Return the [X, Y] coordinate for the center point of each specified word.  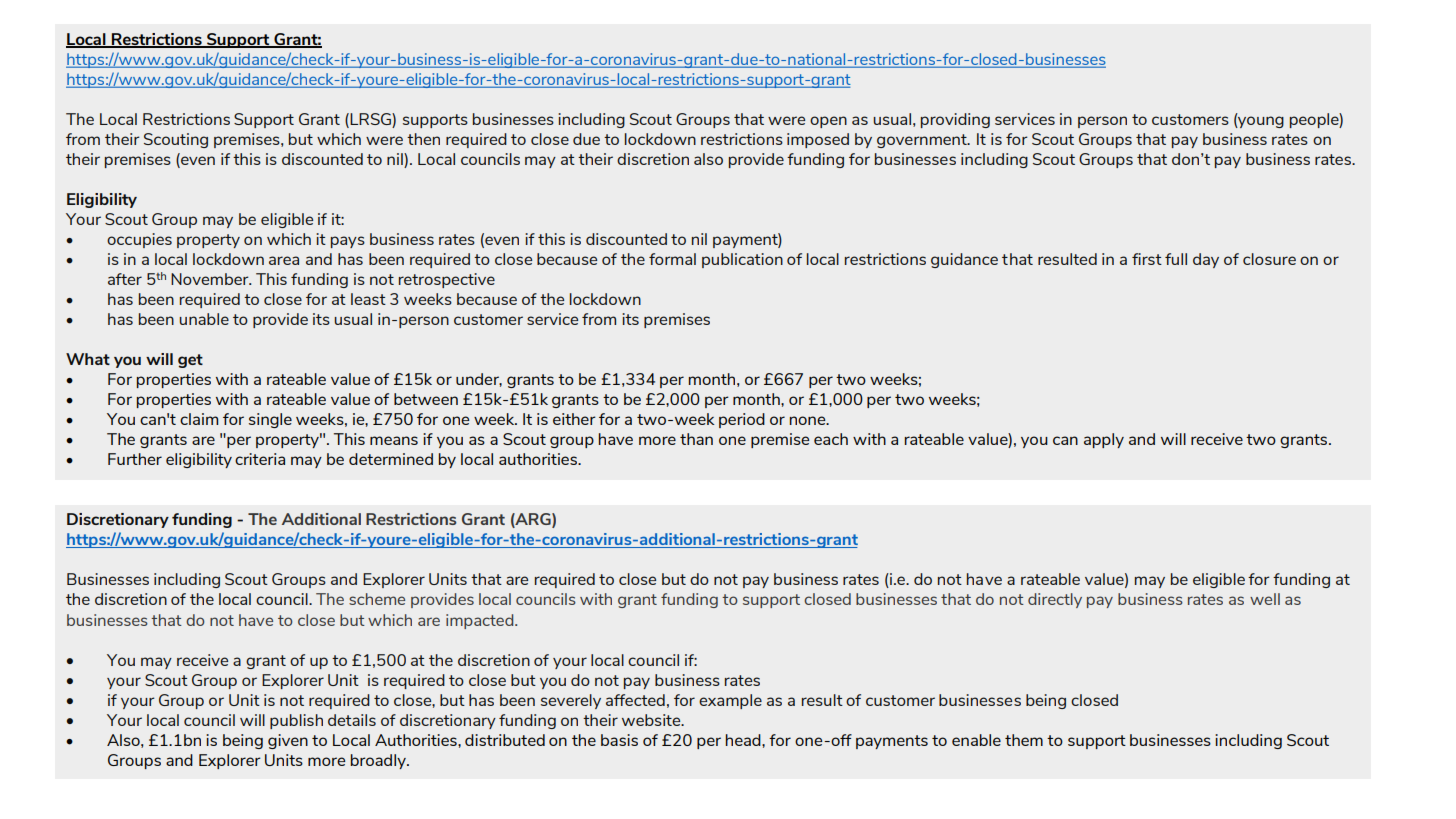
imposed [818, 140]
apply [1104, 440]
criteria [260, 459]
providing [955, 120]
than [696, 439]
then [423, 139]
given [288, 741]
